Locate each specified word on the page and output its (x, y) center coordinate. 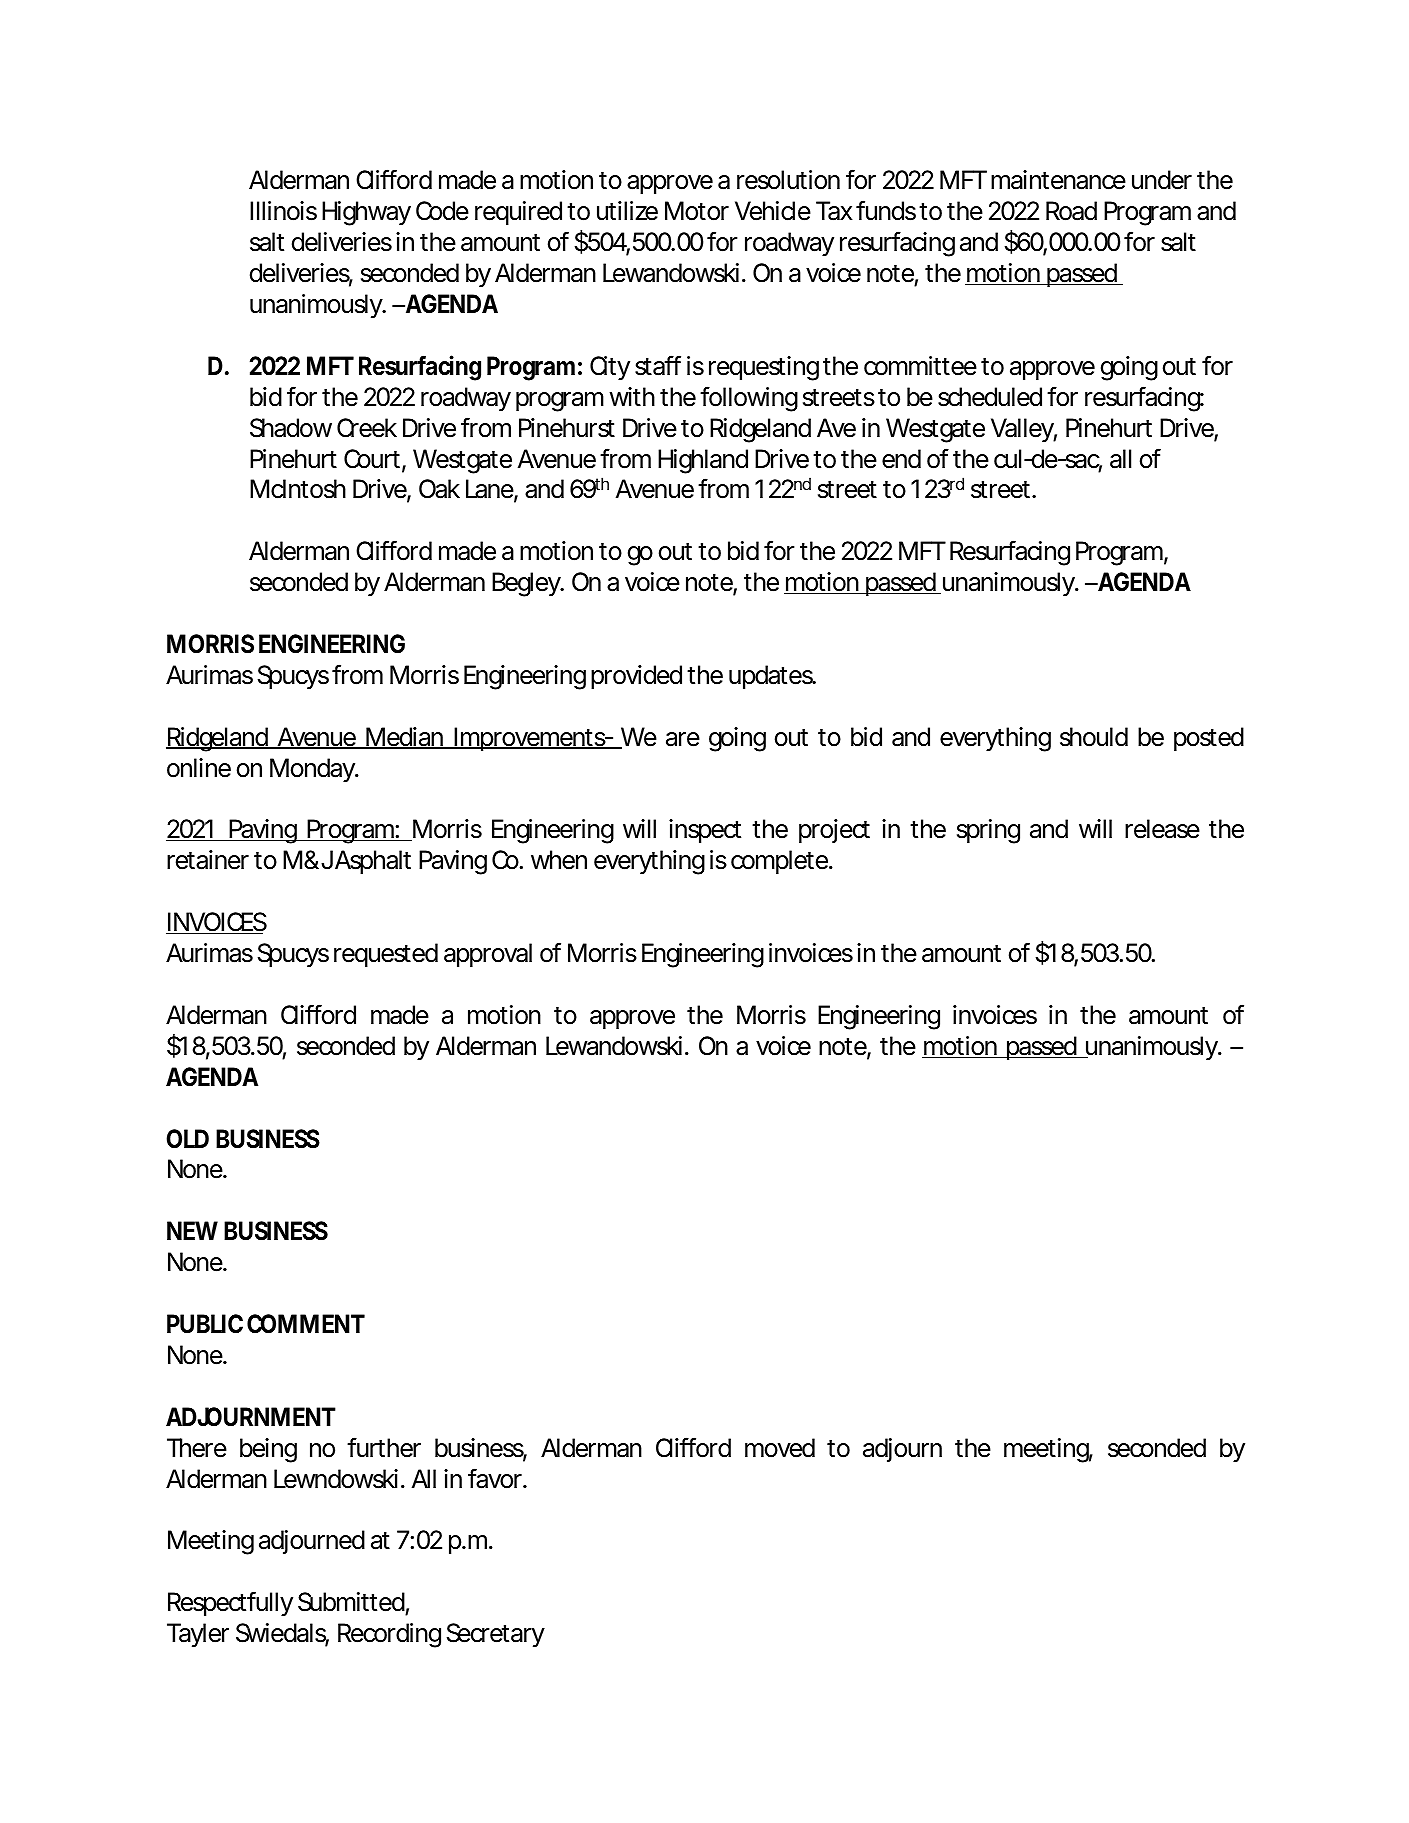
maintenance (1058, 180)
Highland (703, 461)
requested (386, 955)
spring (988, 831)
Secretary (496, 1635)
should (1094, 737)
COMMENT (306, 1324)
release (1162, 829)
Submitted (351, 1602)
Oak (439, 489)
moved (780, 1448)
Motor (697, 211)
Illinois (283, 211)
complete (780, 862)
